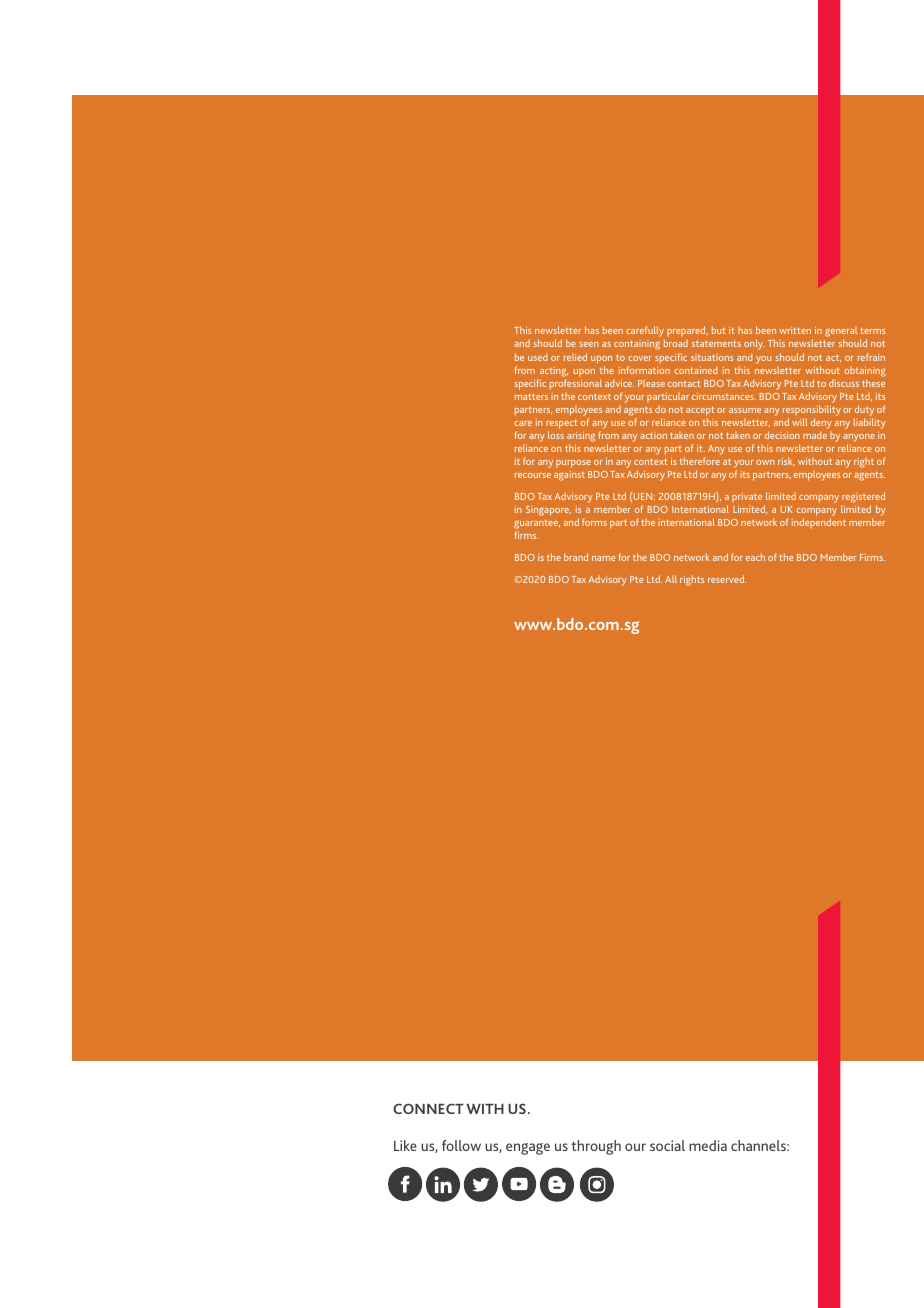 Image resolution: width=924 pixels, height=1308 pixels. I want to click on follow, so click(461, 1145).
